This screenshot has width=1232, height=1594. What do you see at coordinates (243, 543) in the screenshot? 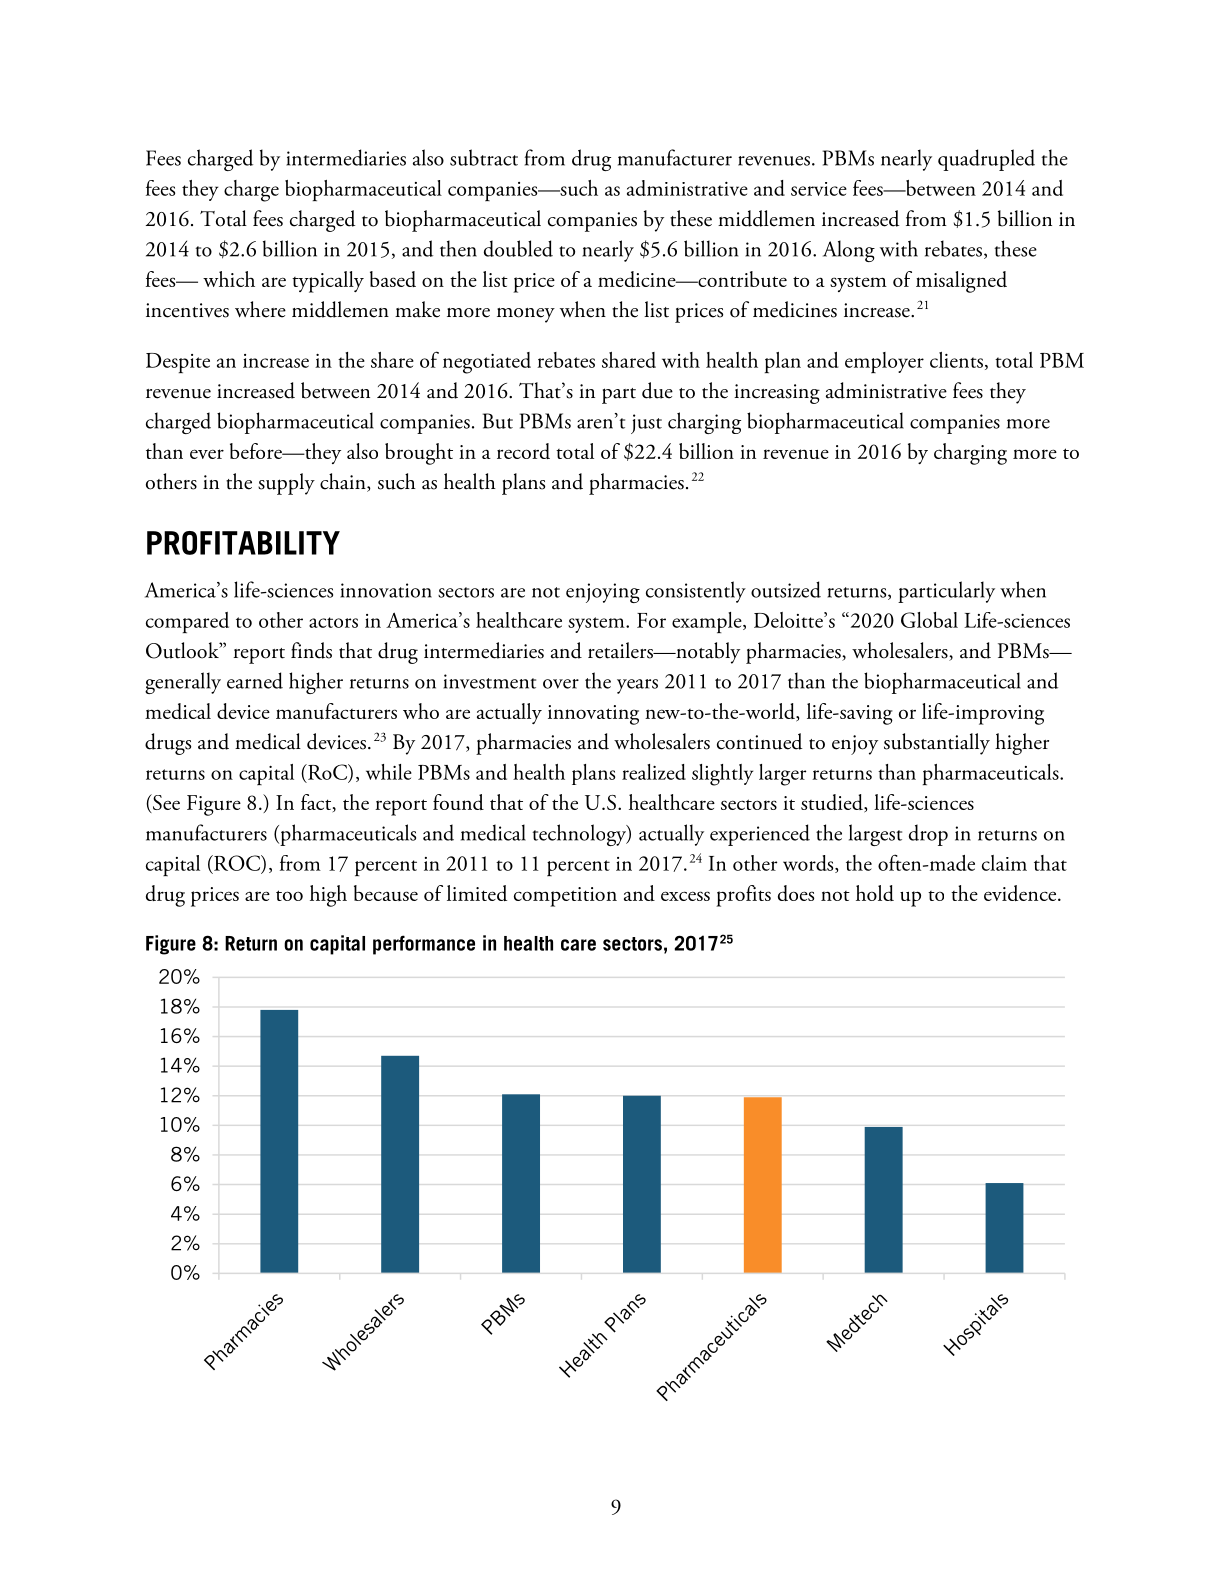
I see `PROFITABILITY` at bounding box center [243, 543].
